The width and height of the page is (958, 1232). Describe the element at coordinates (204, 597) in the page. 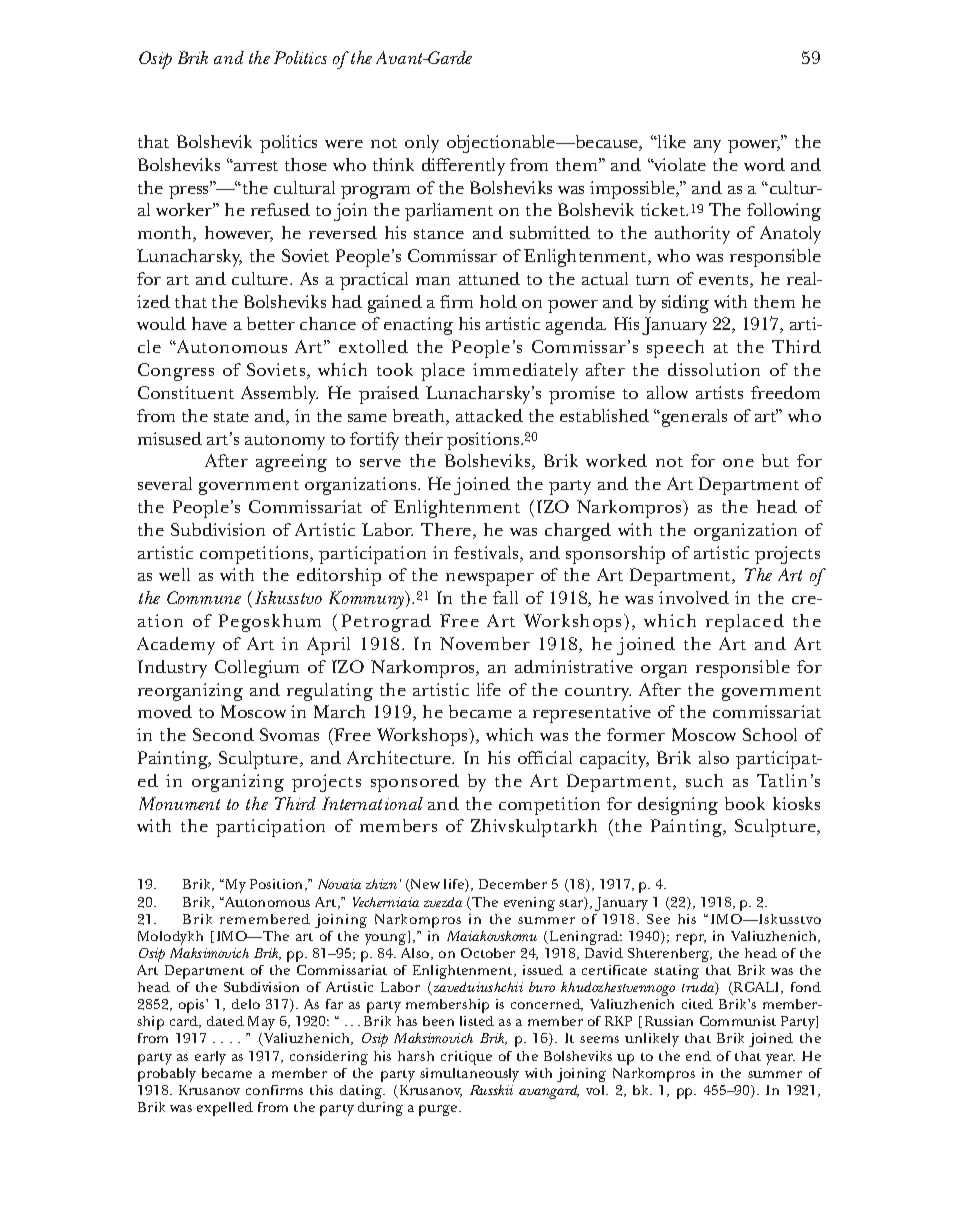

I see `Commune` at that location.
